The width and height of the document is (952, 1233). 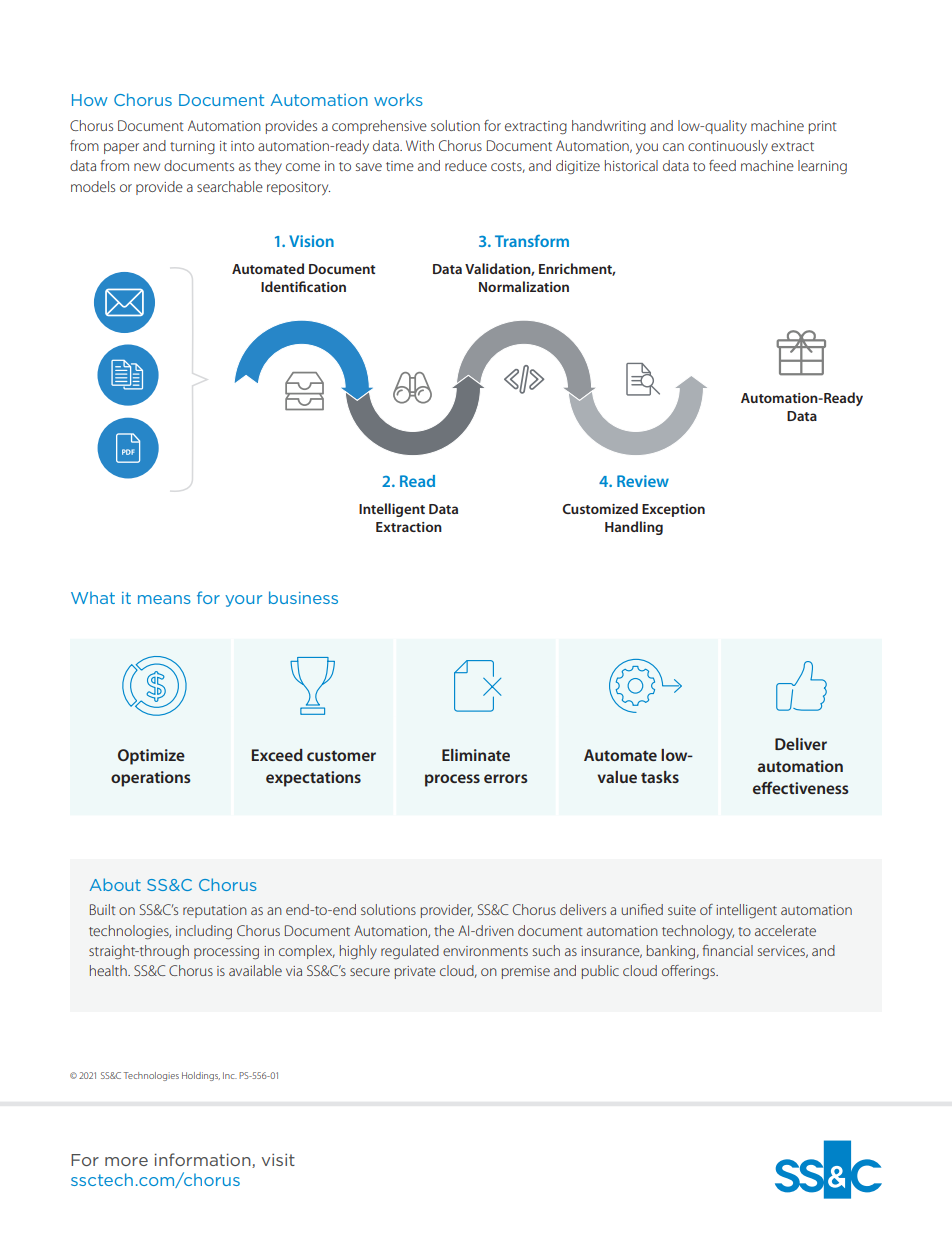 I want to click on Exception, so click(x=673, y=510).
